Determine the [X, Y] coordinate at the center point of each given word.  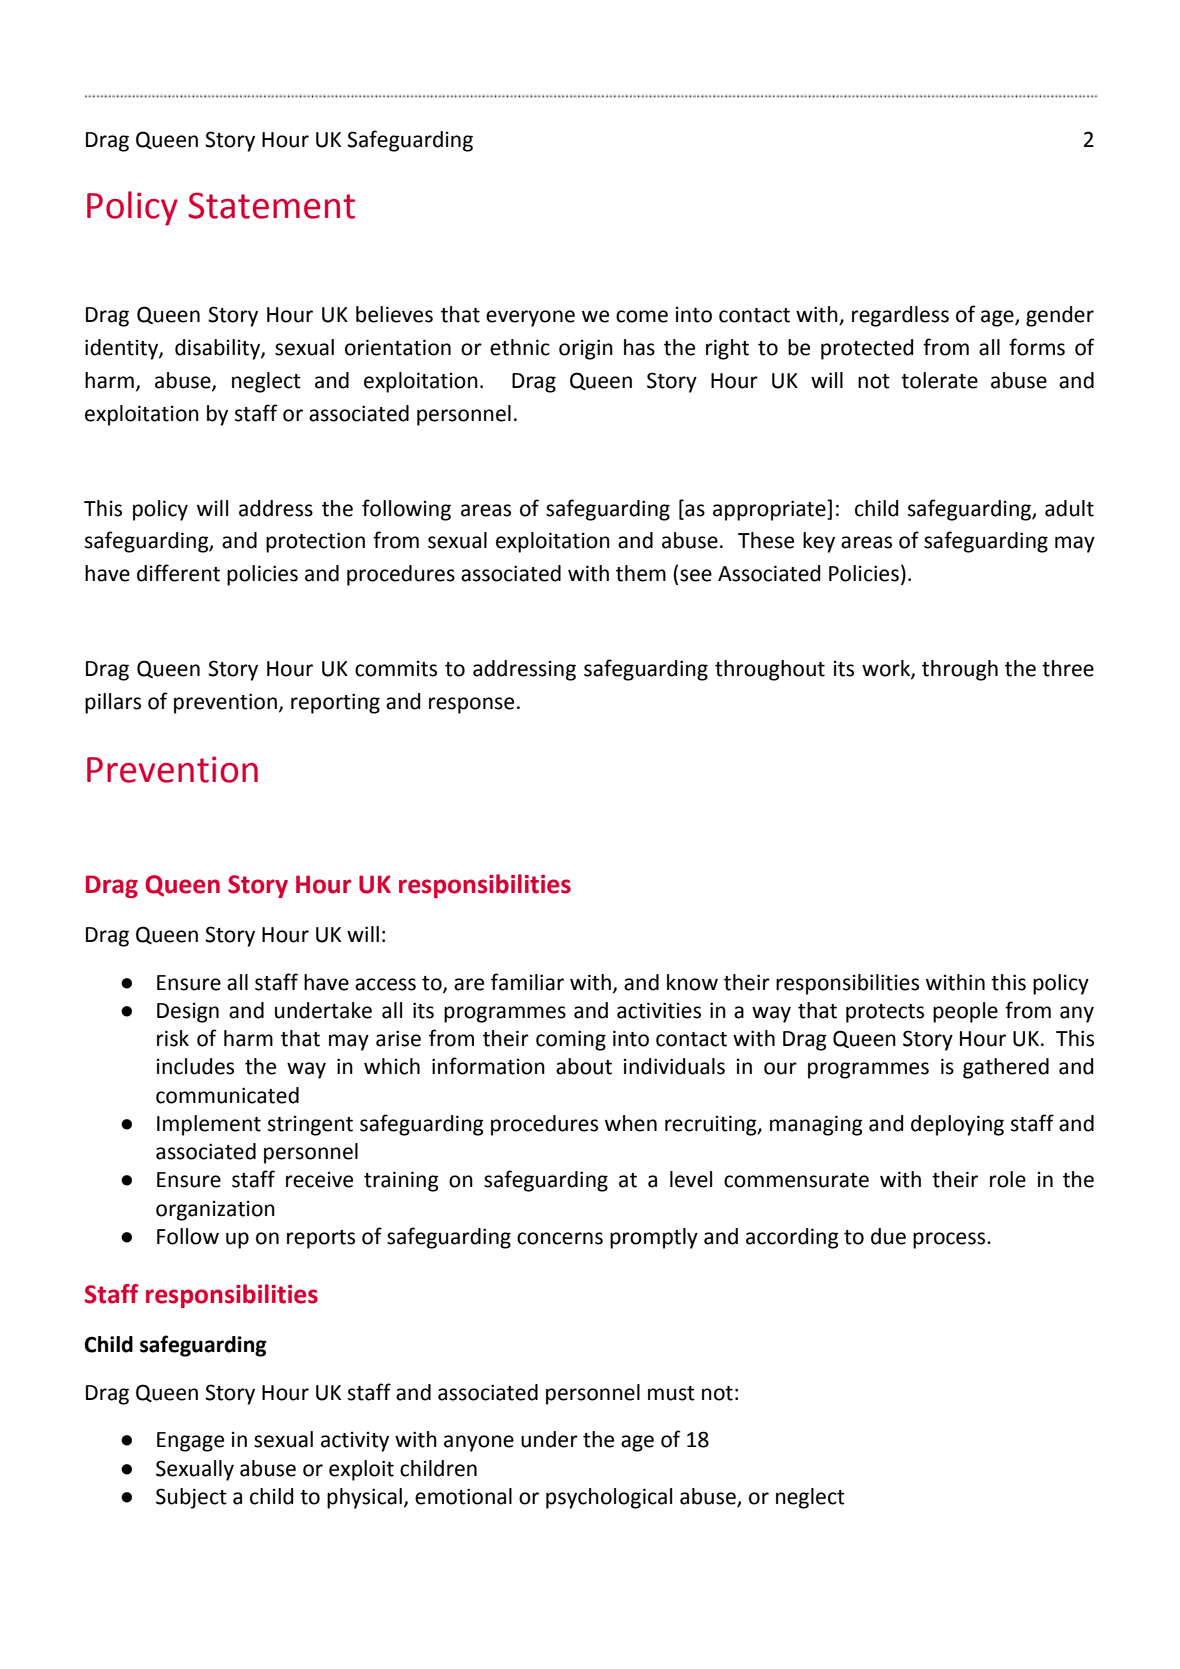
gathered [1006, 1068]
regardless [900, 316]
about [584, 1066]
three [1068, 668]
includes [195, 1066]
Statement [271, 205]
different [178, 573]
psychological [609, 1498]
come [642, 316]
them [641, 573]
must [671, 1393]
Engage [190, 1442]
